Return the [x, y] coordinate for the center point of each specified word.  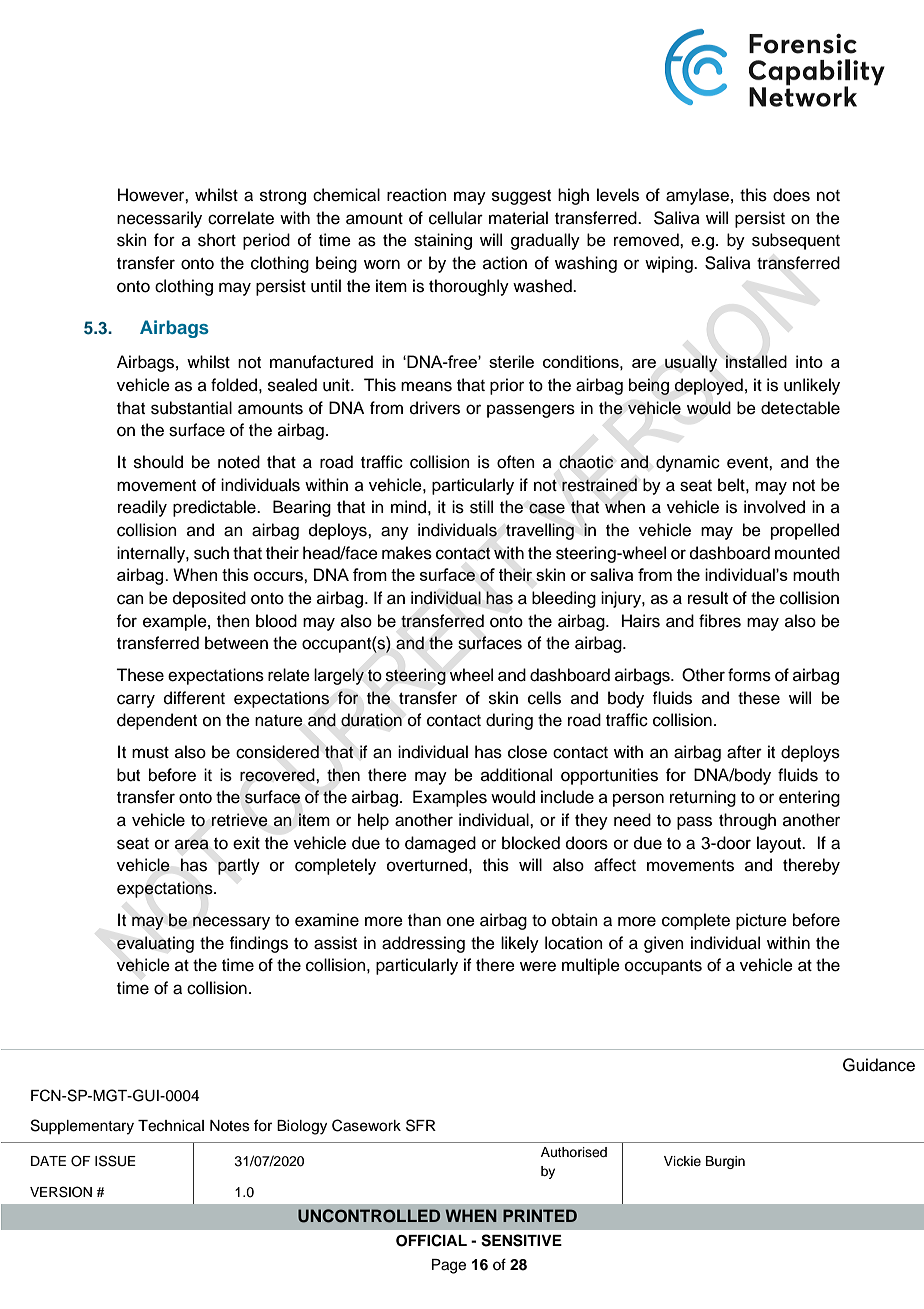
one [461, 921]
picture [761, 921]
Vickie [682, 1161]
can [130, 599]
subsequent [796, 241]
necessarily [159, 219]
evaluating [155, 944]
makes [407, 553]
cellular [456, 218]
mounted [807, 553]
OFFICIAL [431, 1240]
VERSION [61, 1192]
